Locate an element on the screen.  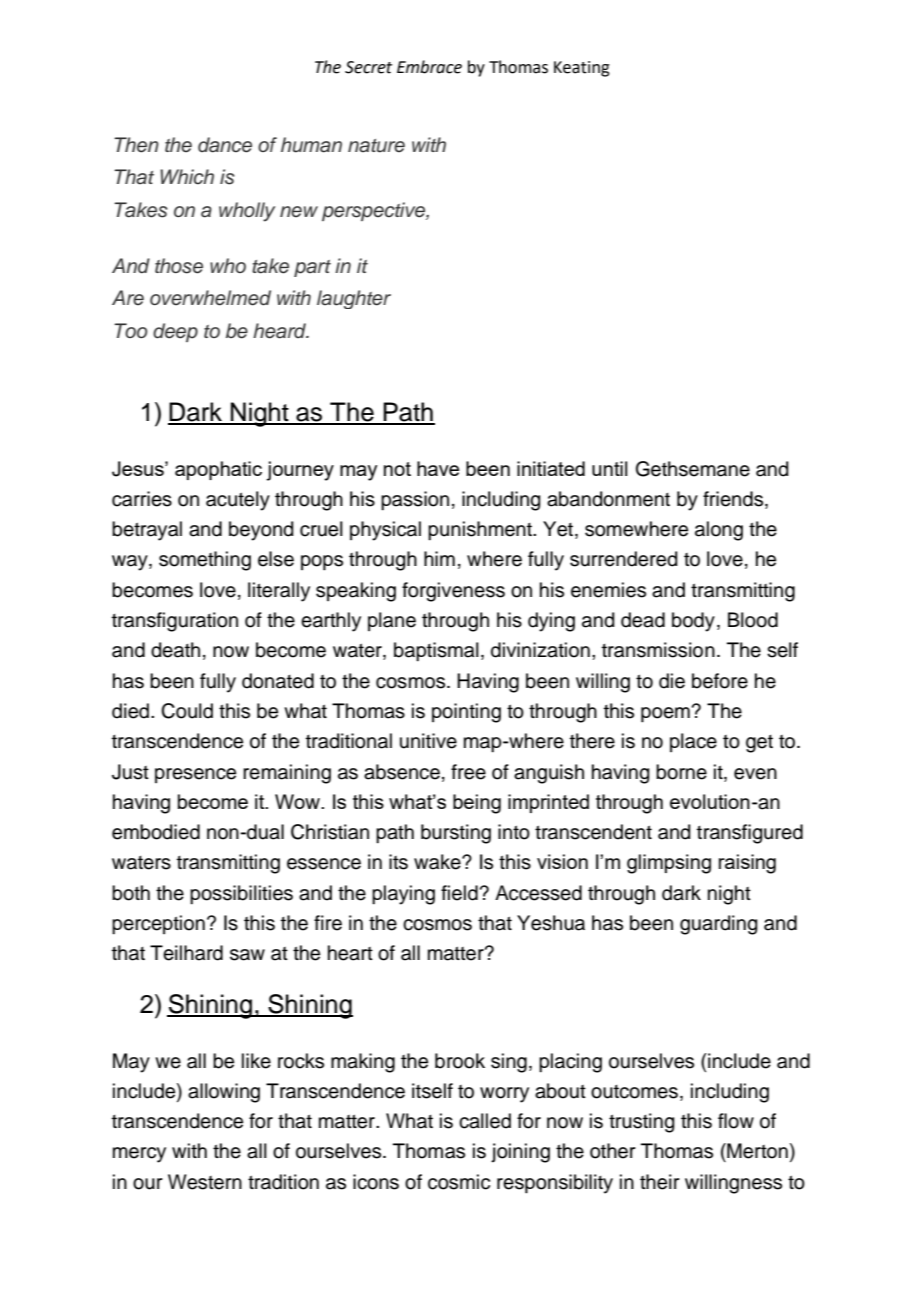
dance is located at coordinates (225, 145).
